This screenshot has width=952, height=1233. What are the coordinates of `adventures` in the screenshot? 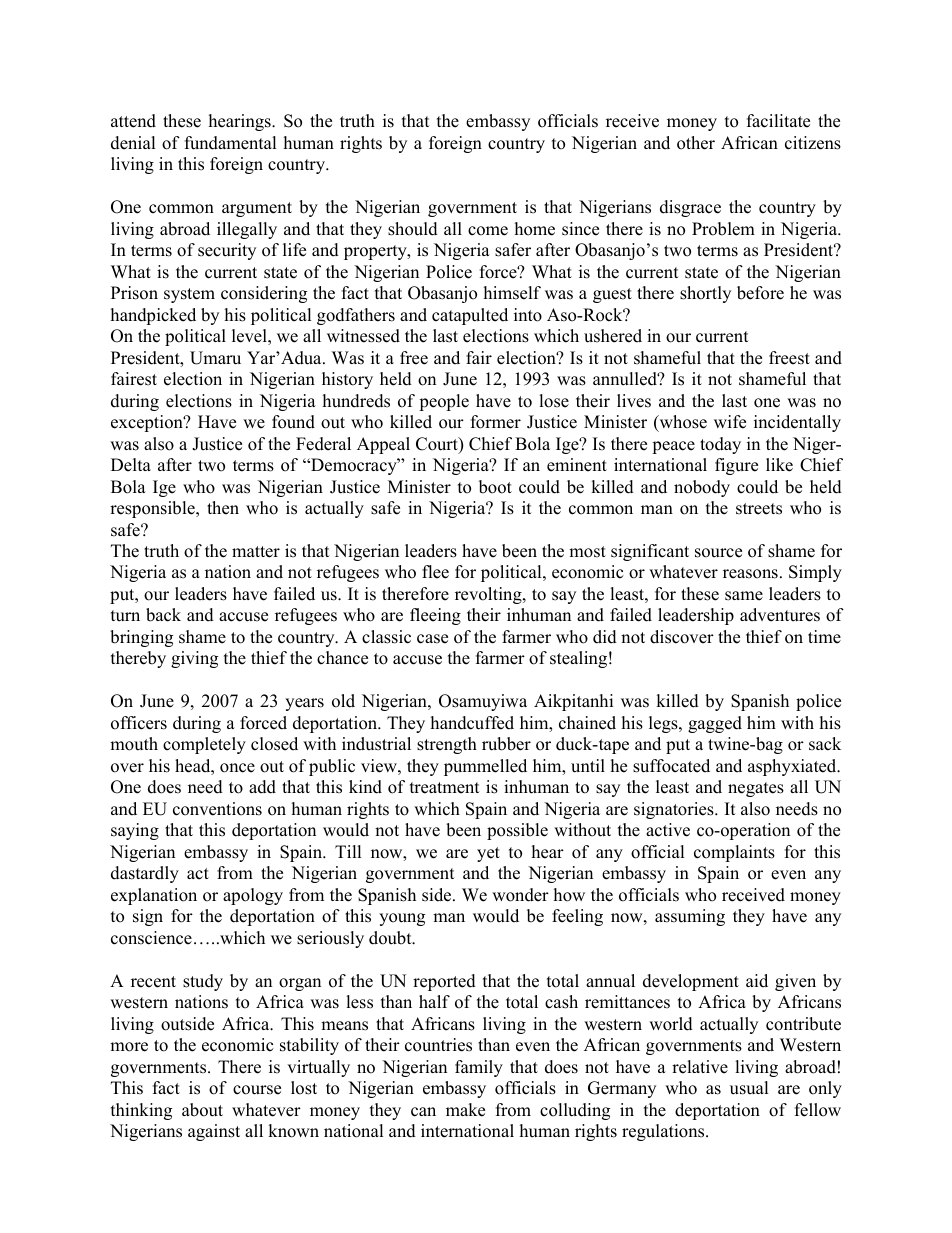 It's located at (780, 615).
